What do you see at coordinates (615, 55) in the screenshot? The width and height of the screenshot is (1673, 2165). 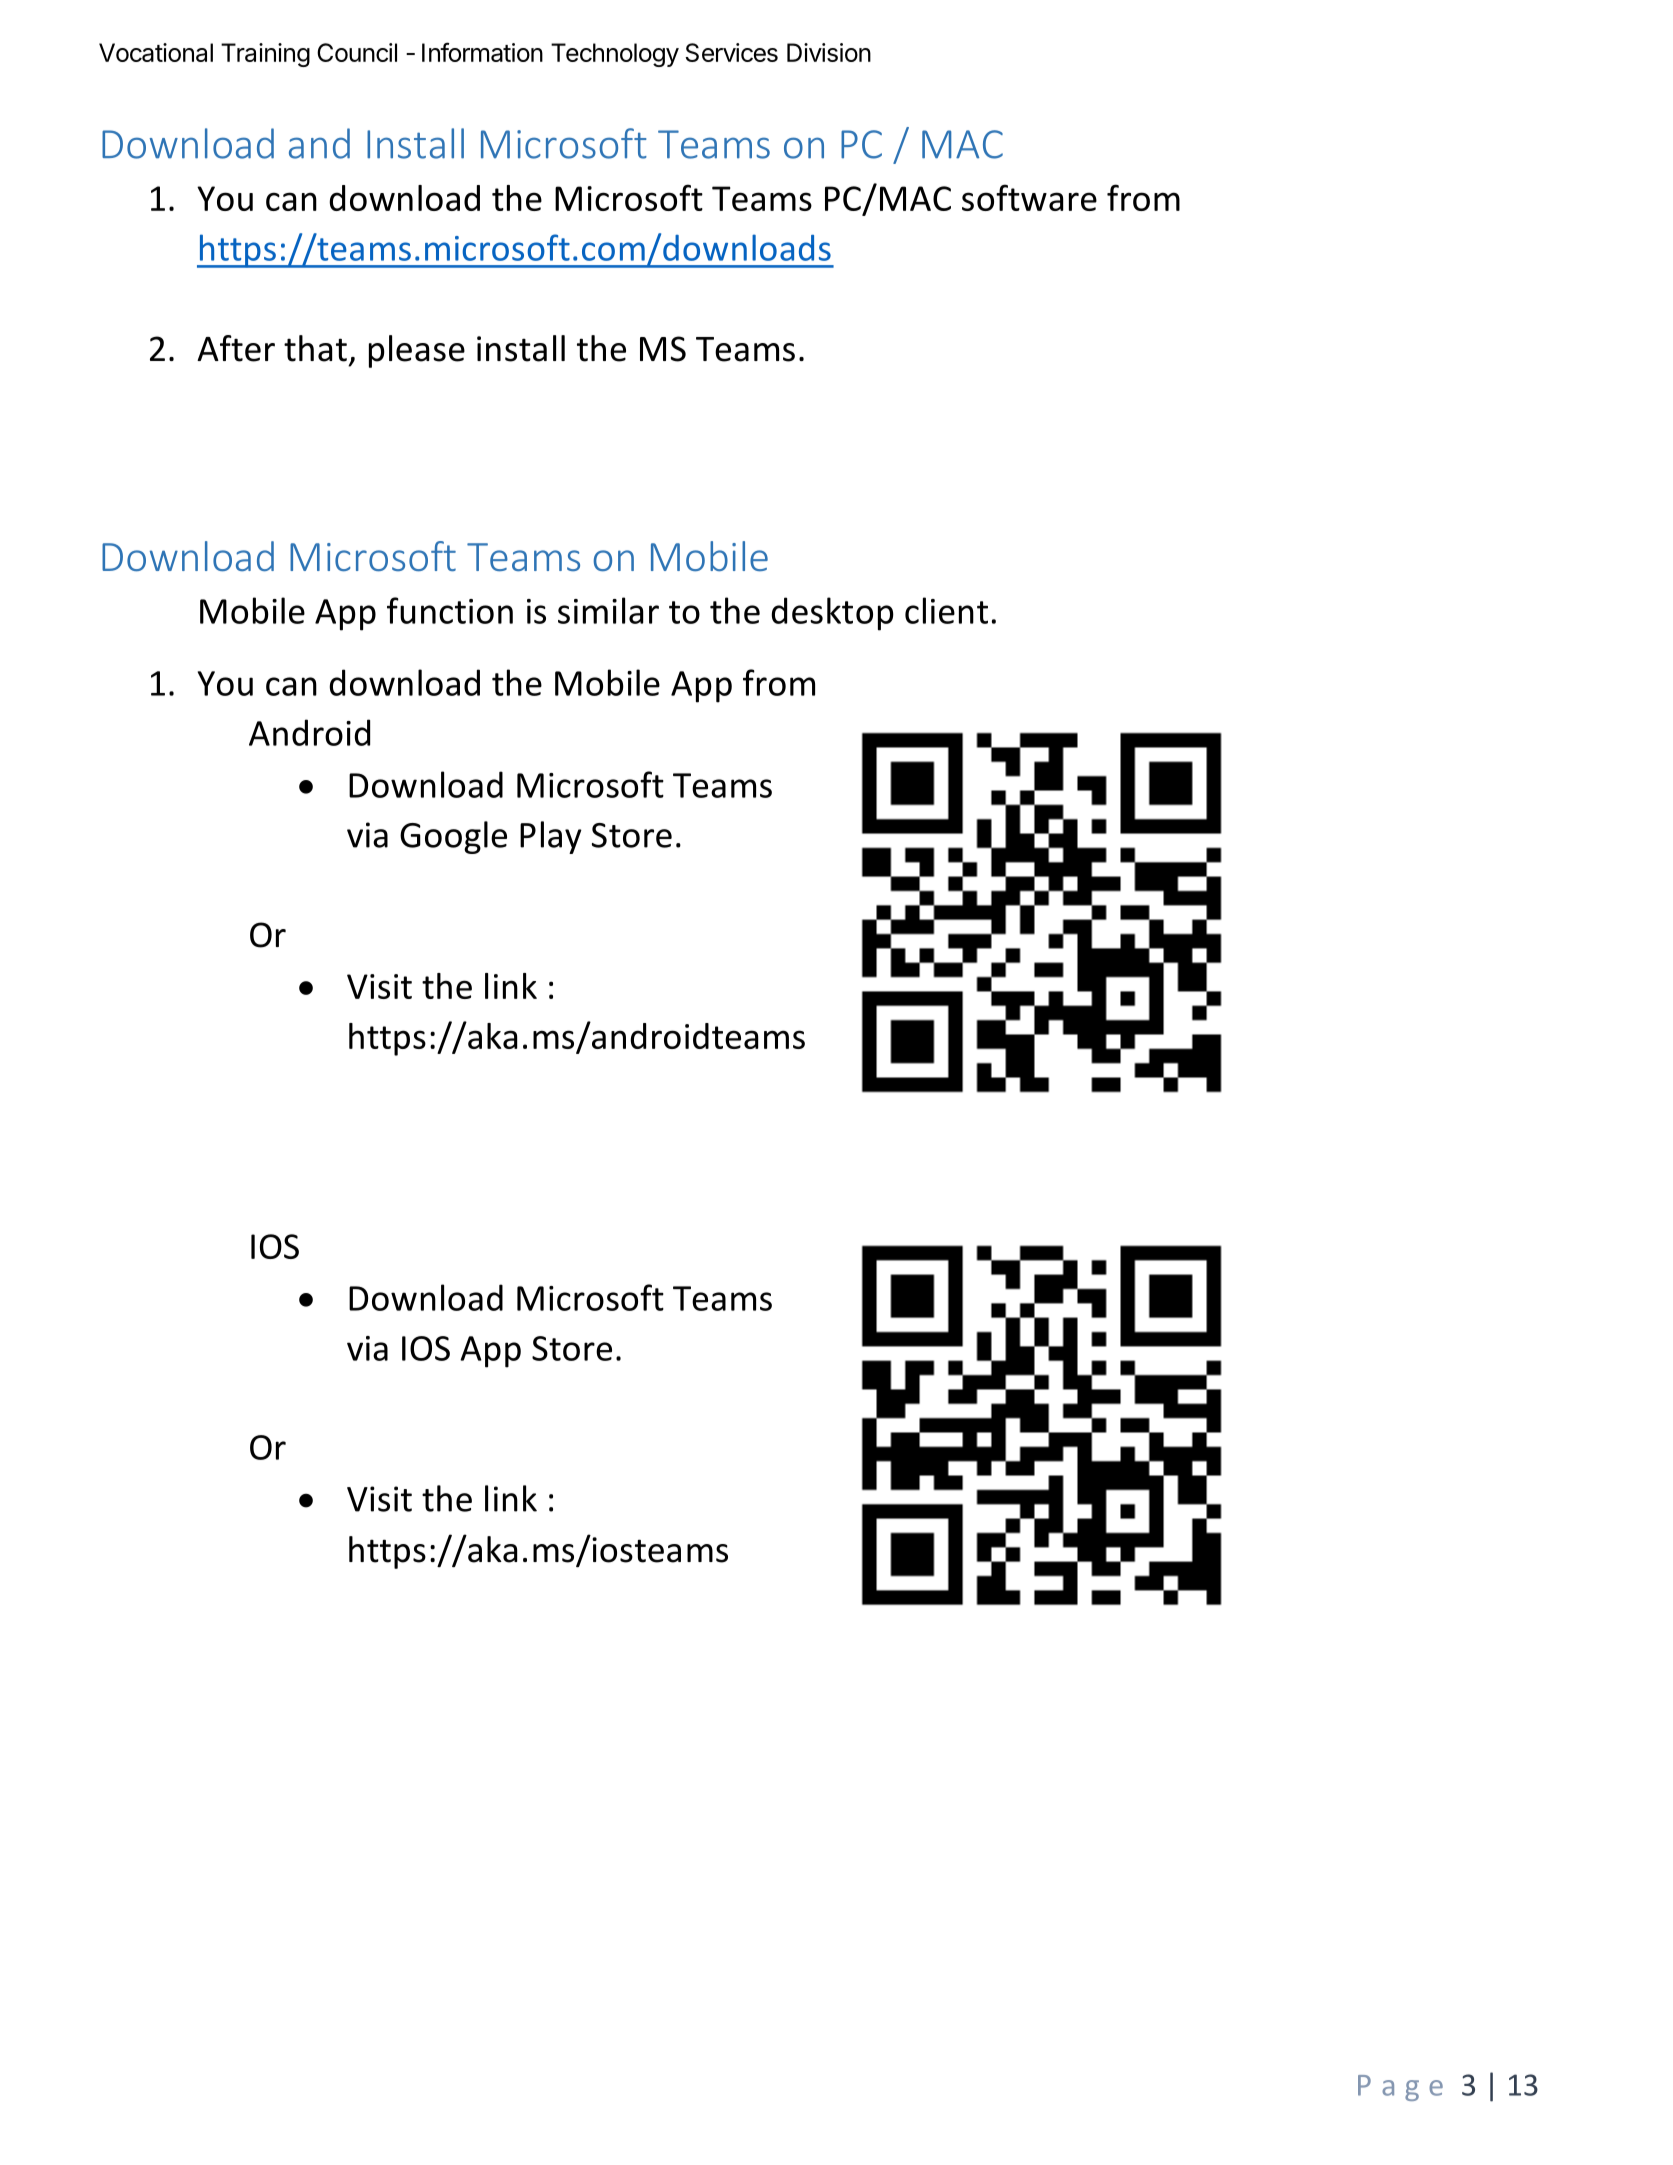 I see `Technology` at bounding box center [615, 55].
